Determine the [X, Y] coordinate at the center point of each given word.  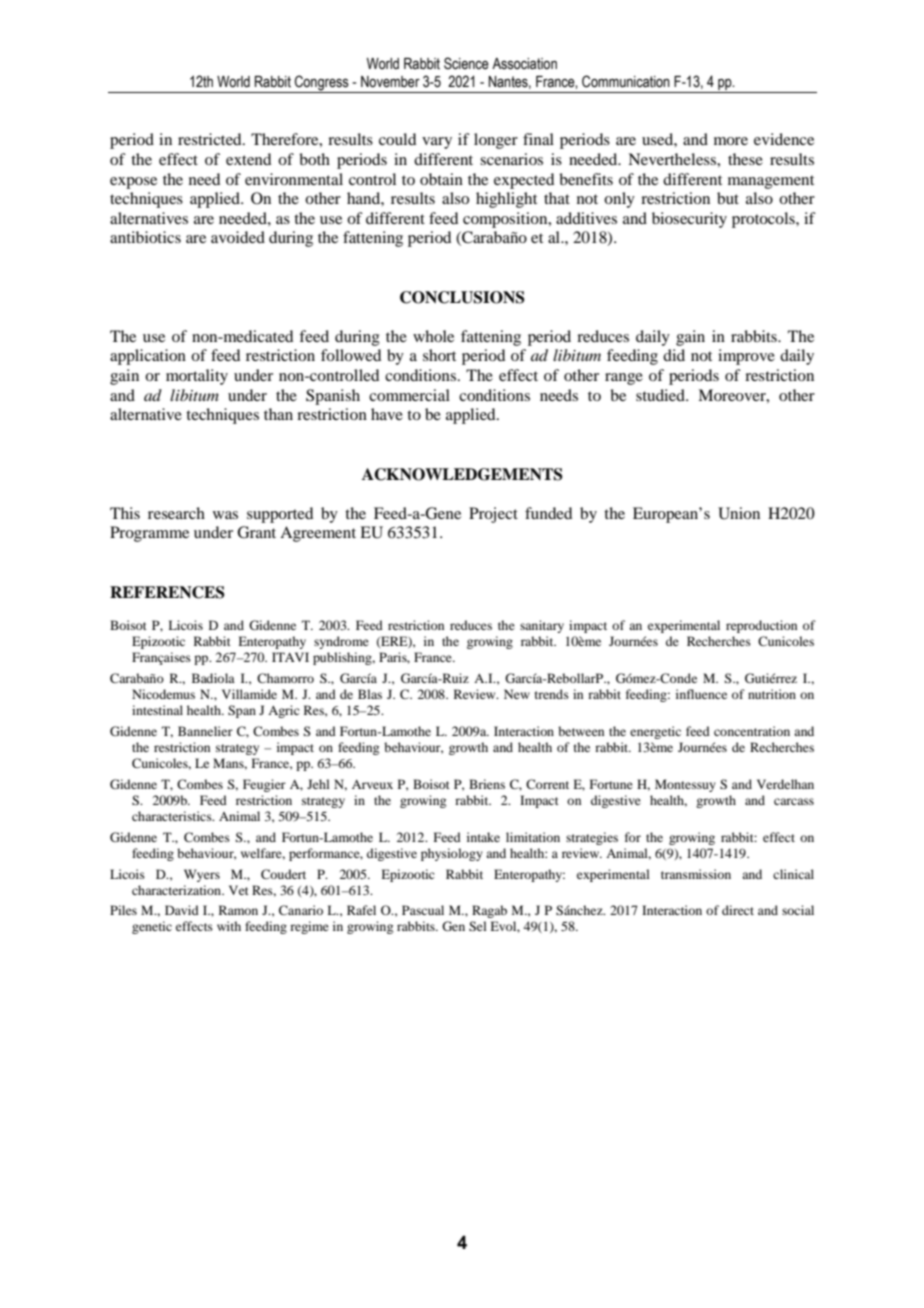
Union [739, 513]
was [225, 515]
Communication [626, 81]
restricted [211, 139]
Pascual [423, 910]
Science [466, 63]
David [182, 910]
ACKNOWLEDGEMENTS [462, 474]
